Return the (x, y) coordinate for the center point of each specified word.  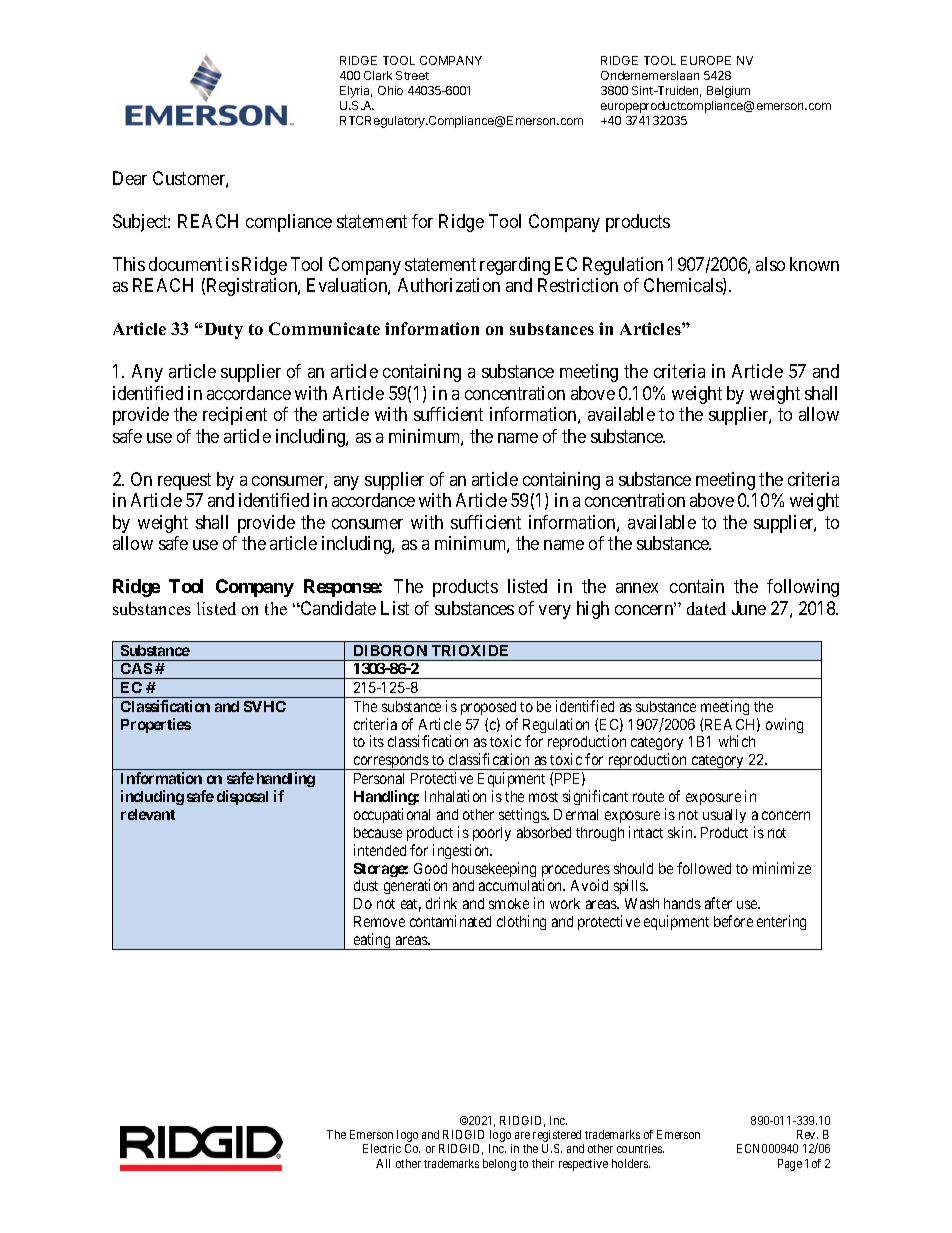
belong (499, 1165)
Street (412, 75)
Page (790, 1165)
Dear (130, 178)
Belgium (728, 92)
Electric (382, 1148)
